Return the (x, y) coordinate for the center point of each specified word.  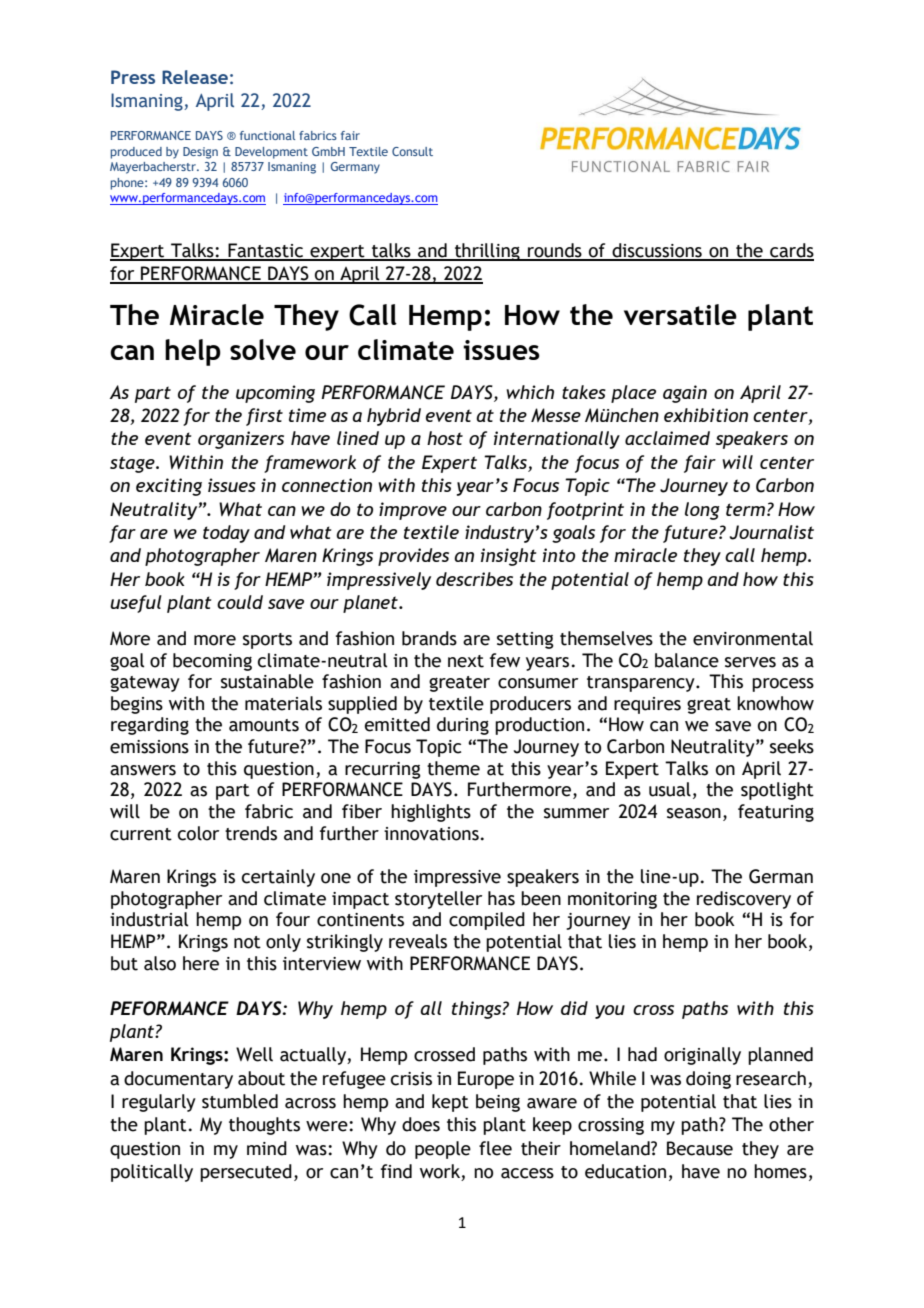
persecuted (246, 1173)
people (443, 1150)
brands (429, 638)
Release (195, 77)
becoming (212, 662)
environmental (753, 638)
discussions (657, 251)
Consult (412, 151)
